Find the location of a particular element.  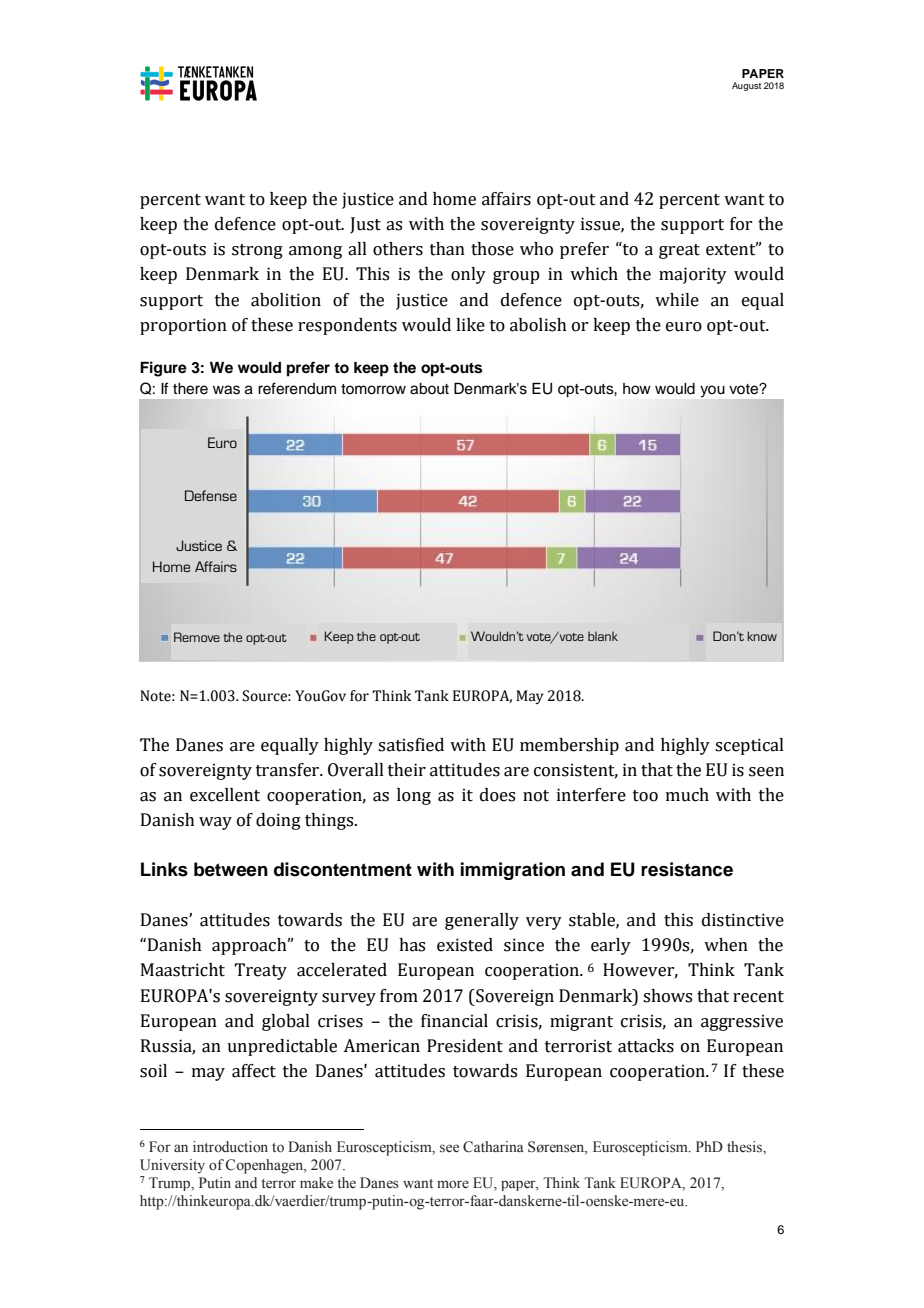

know is located at coordinates (762, 636).
